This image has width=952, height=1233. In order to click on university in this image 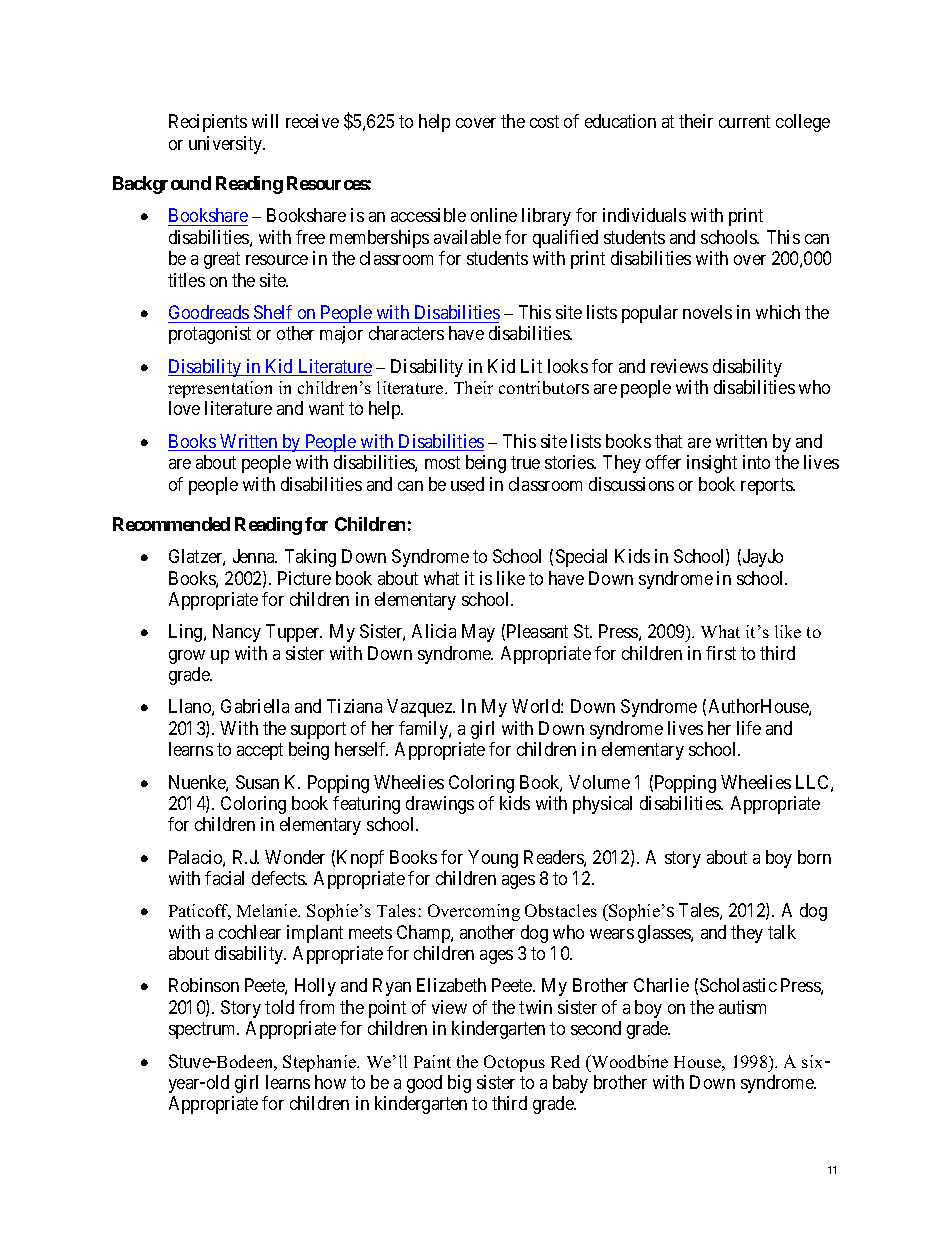, I will do `click(227, 145)`.
